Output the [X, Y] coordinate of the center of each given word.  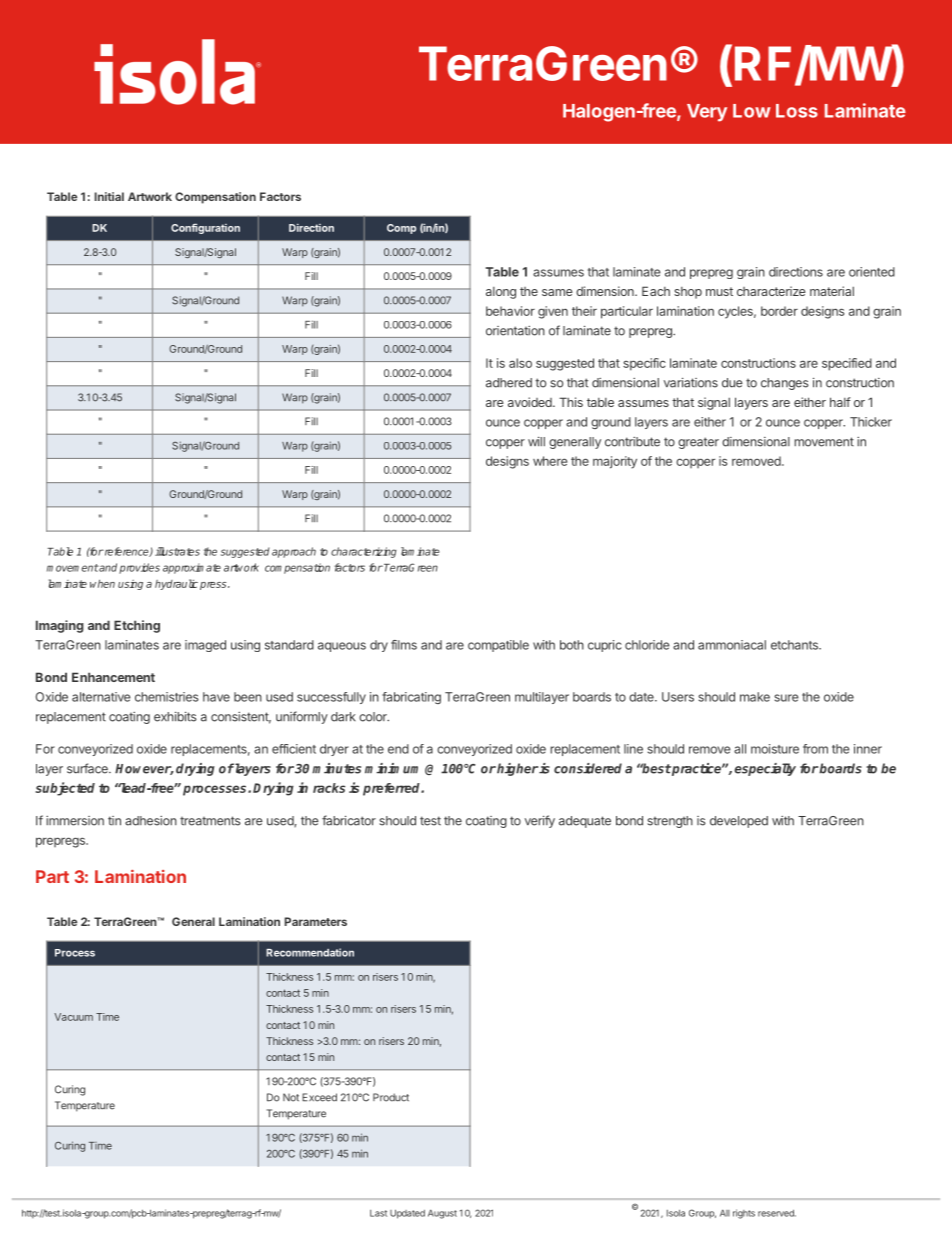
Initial [109, 196]
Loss [797, 111]
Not [291, 1097]
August [442, 1214]
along [501, 293]
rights [744, 1214]
